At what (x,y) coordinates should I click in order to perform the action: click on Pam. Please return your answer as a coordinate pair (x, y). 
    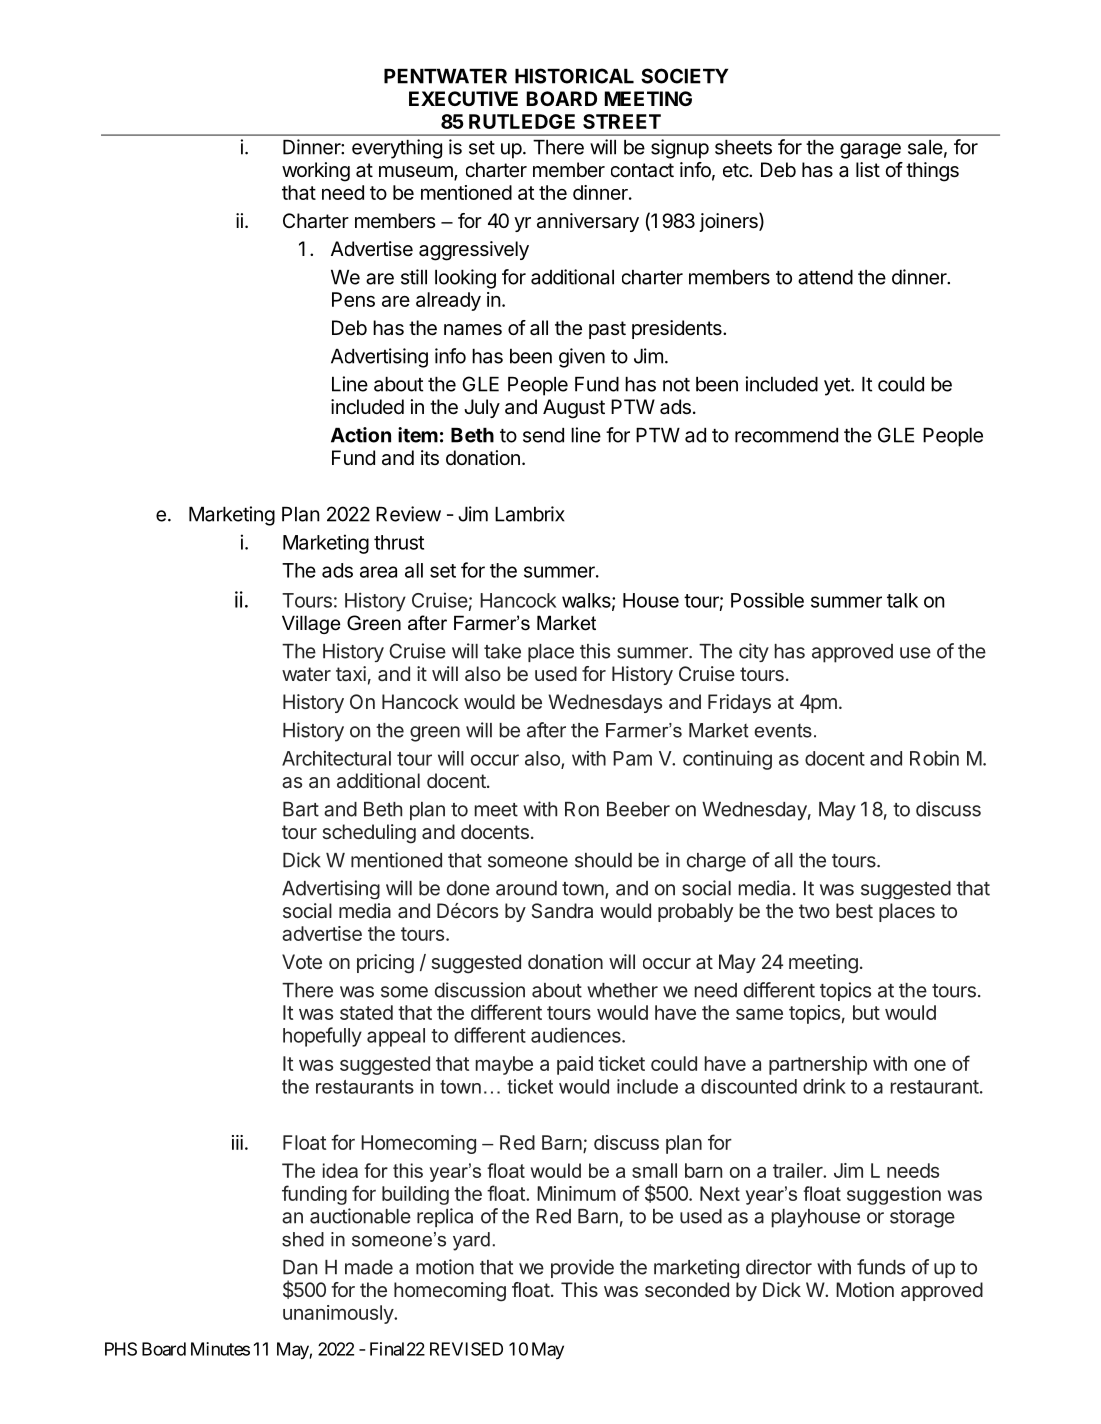
    Looking at the image, I should click on (632, 758).
